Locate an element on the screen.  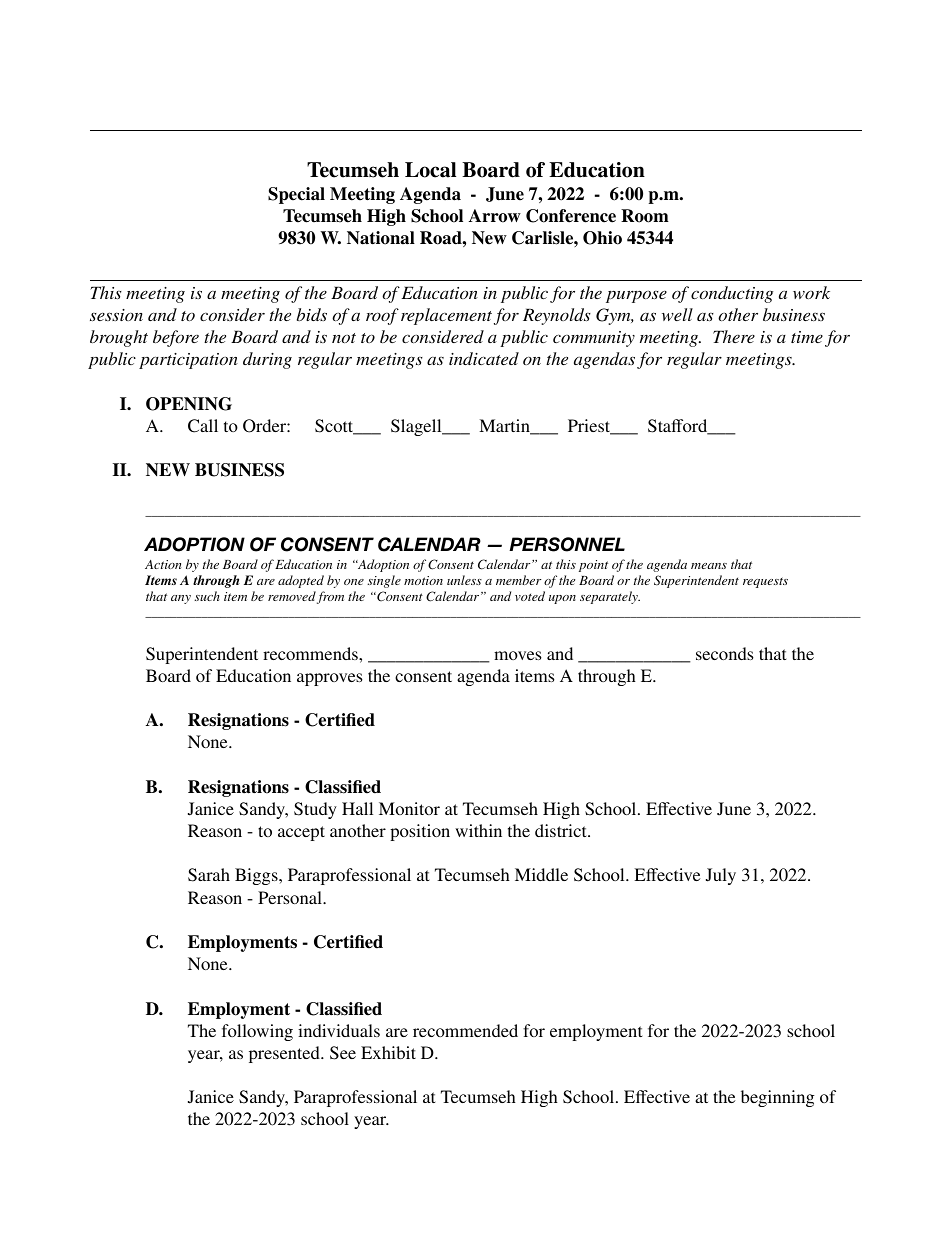
within is located at coordinates (478, 830).
